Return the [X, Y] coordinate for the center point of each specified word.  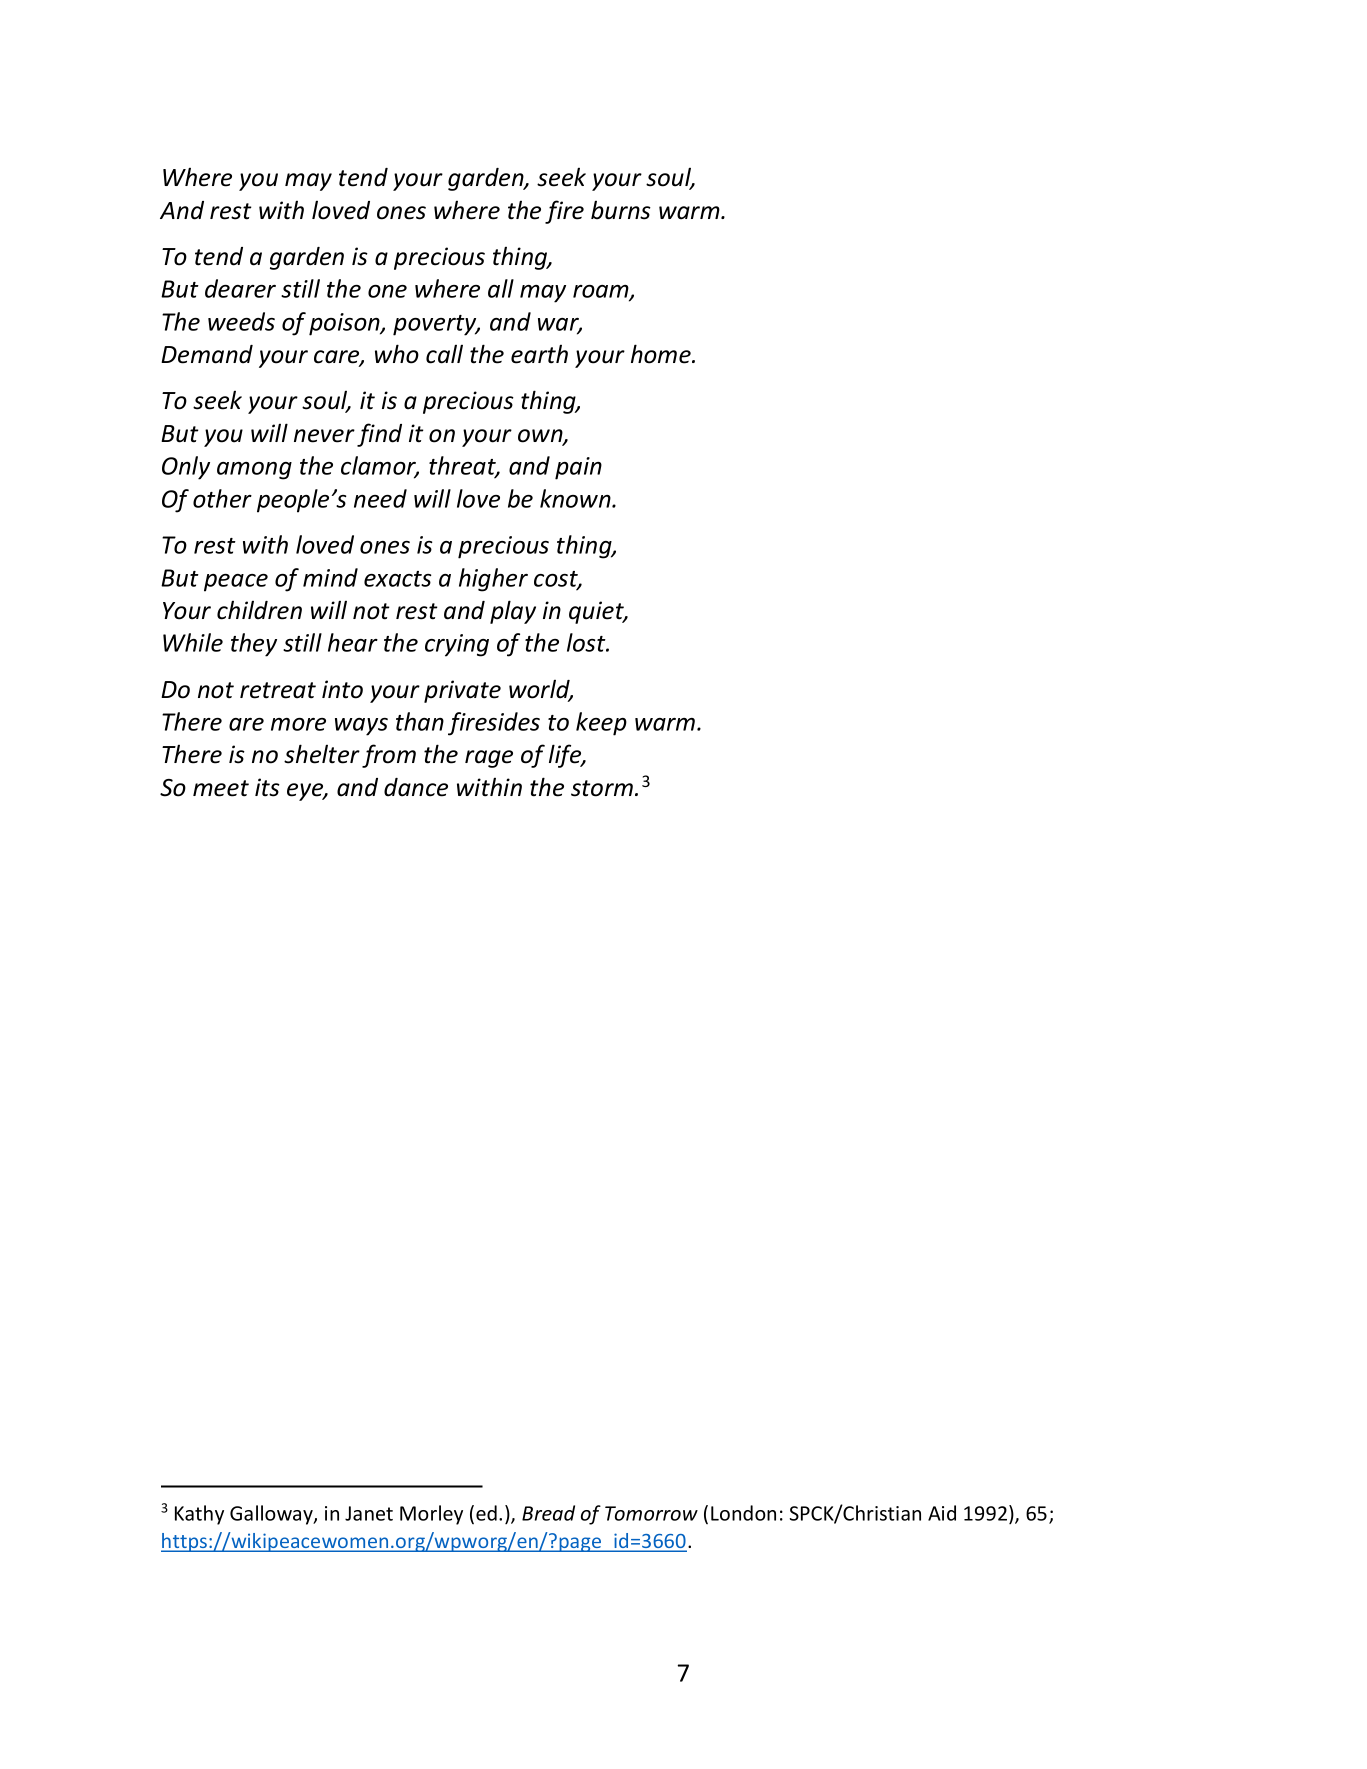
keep [601, 724]
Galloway [272, 1515]
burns [621, 210]
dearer [240, 288]
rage [489, 759]
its [267, 787]
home [662, 354]
